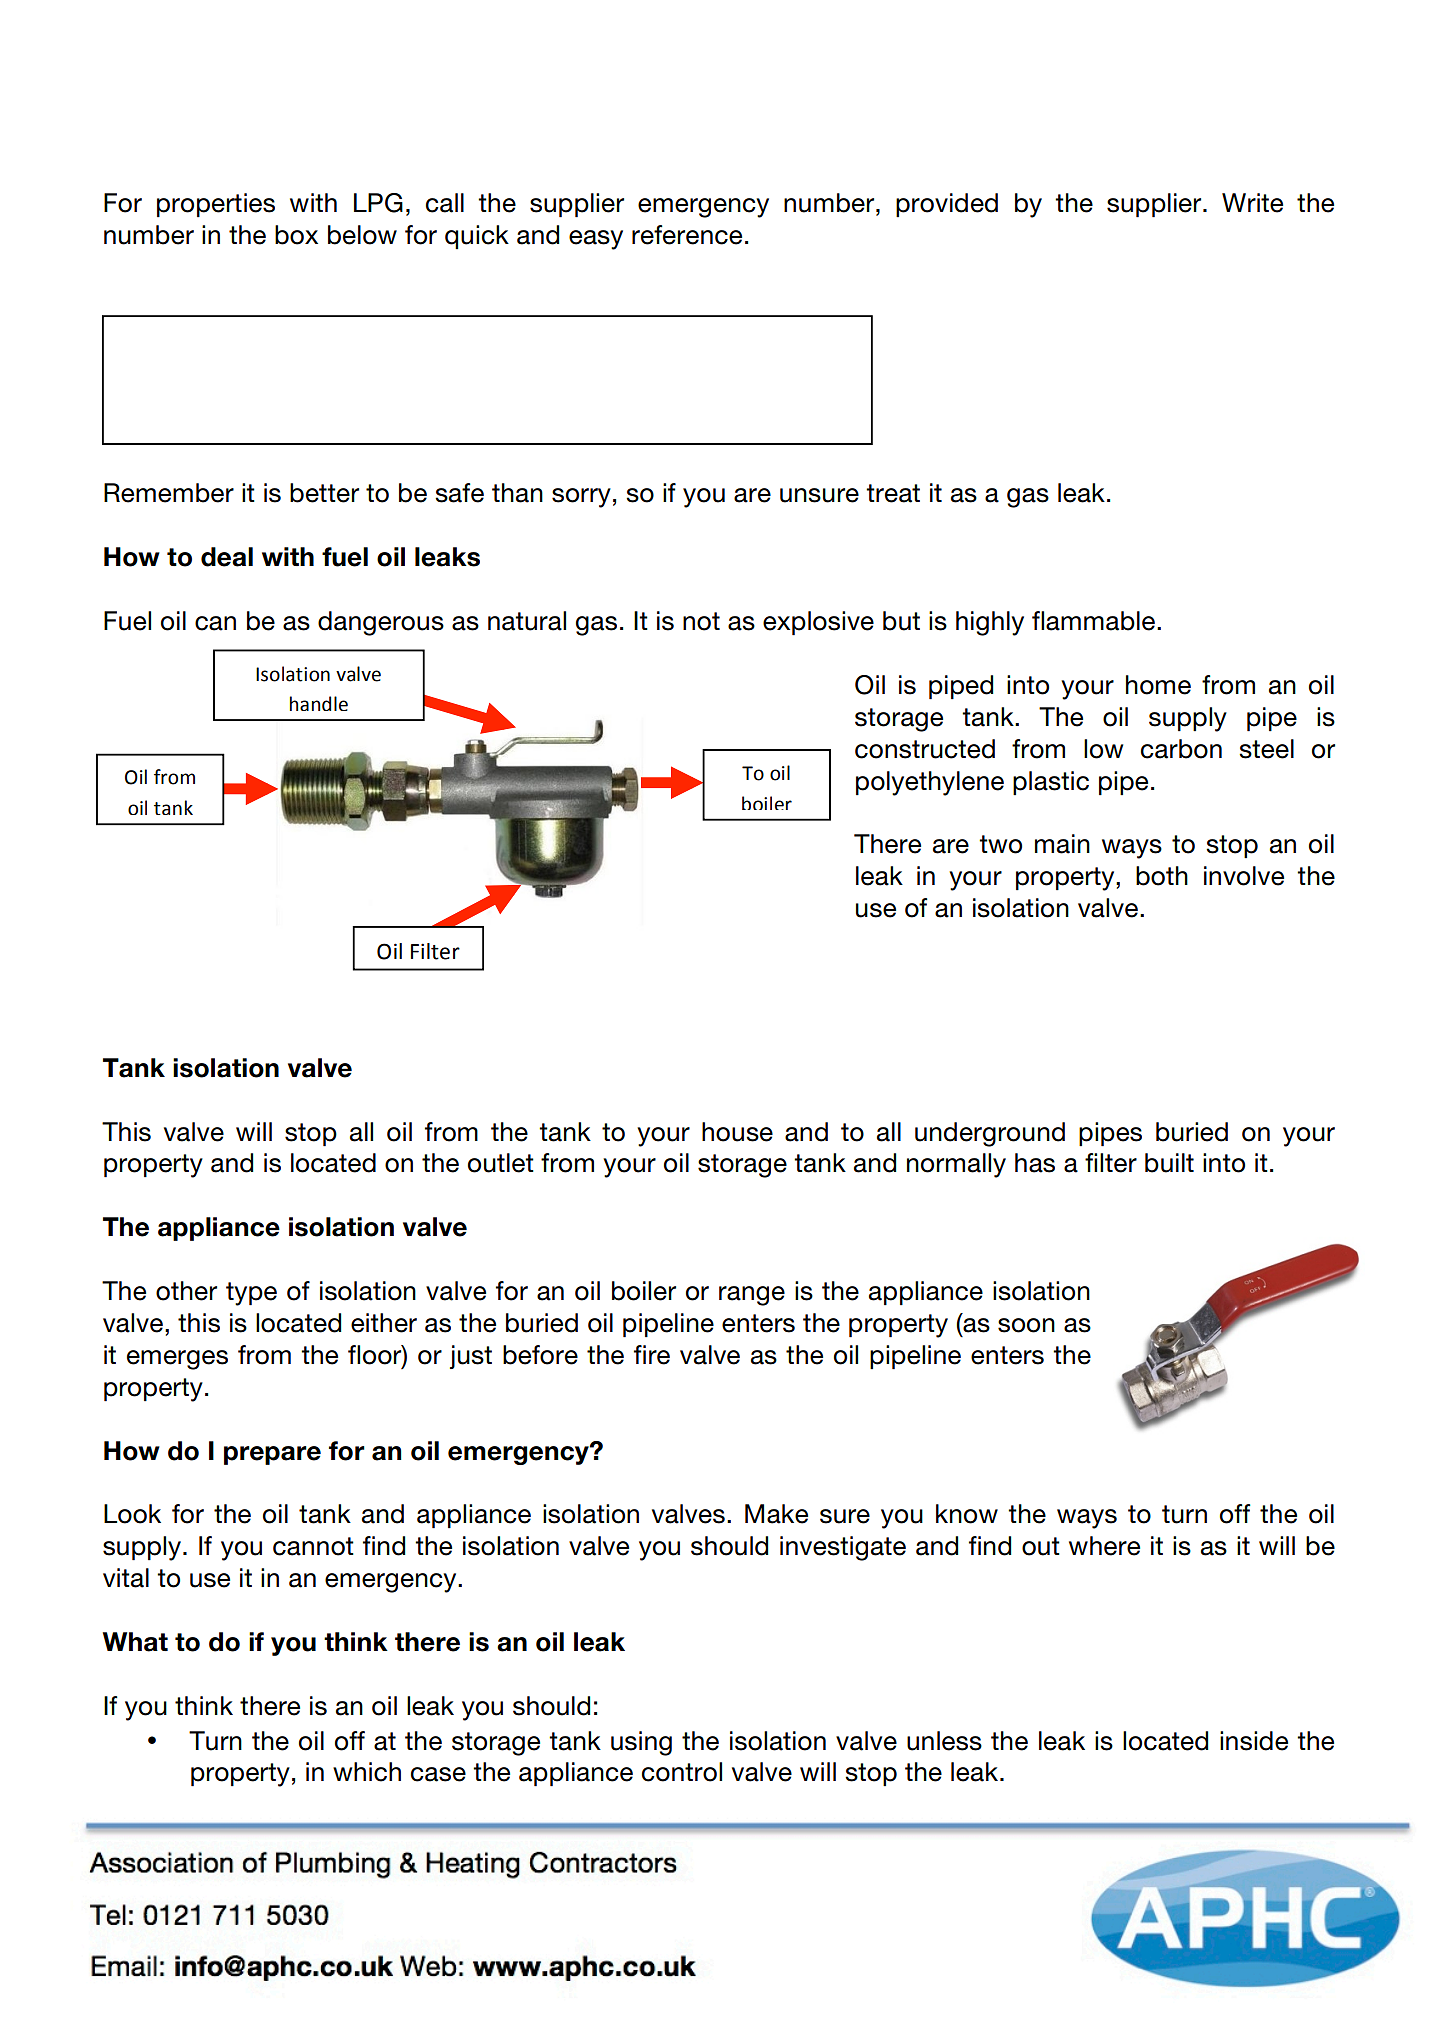  What do you see at coordinates (1252, 203) in the image?
I see `Write` at bounding box center [1252, 203].
